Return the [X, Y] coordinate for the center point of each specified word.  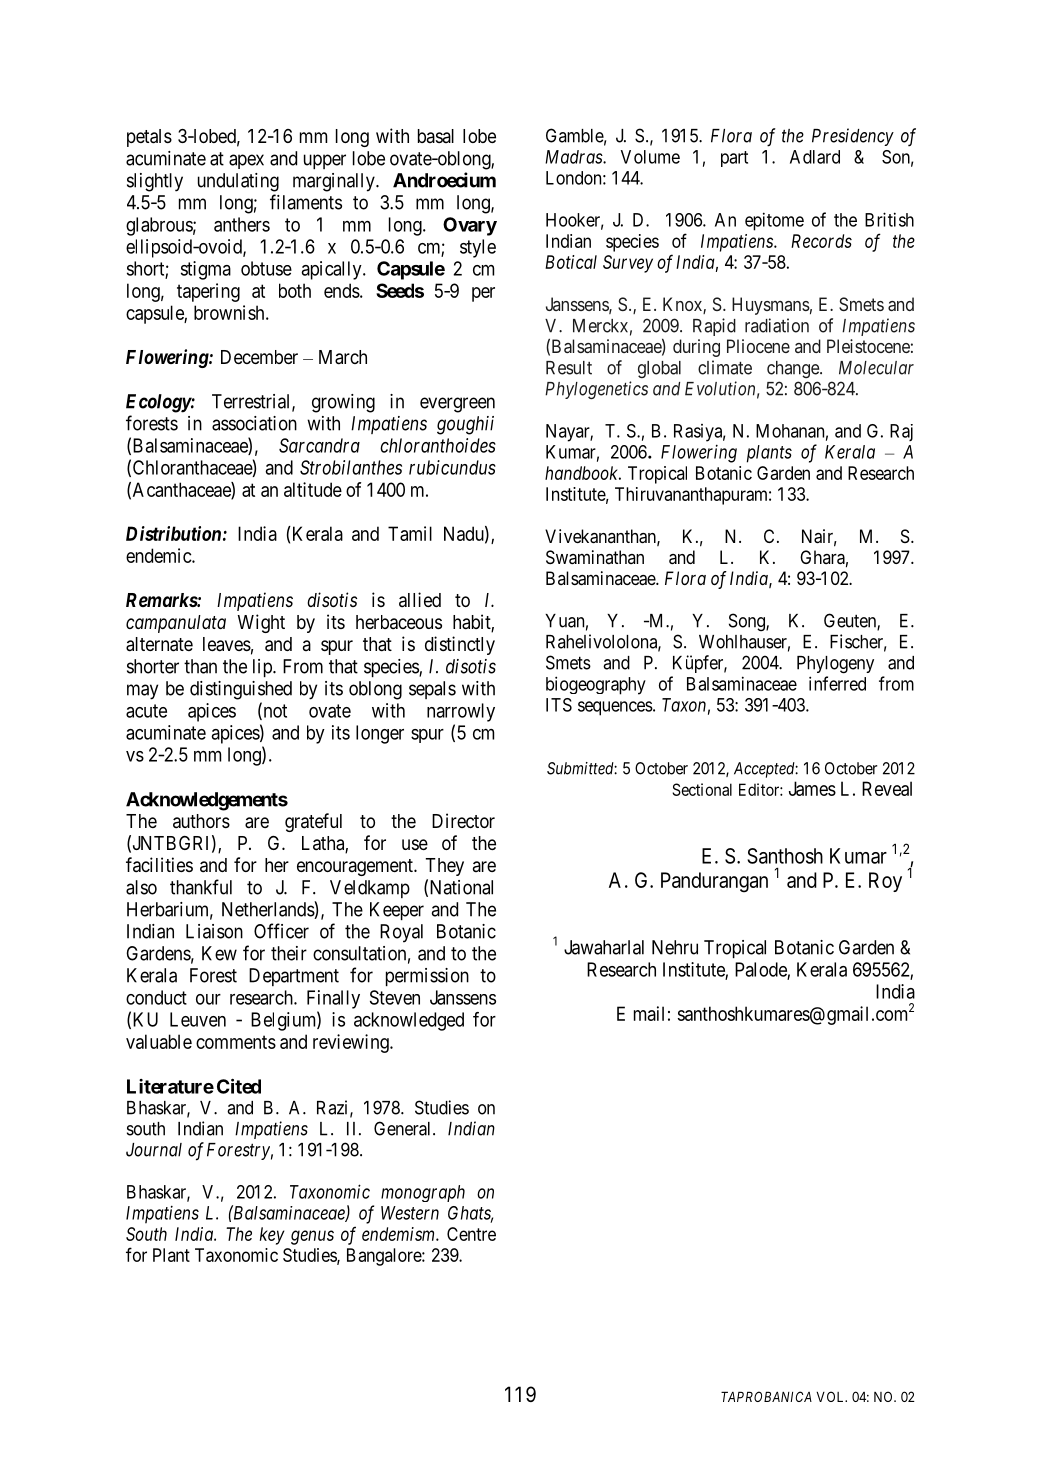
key [272, 1236]
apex [246, 161]
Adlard [815, 157]
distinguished [241, 690]
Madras [574, 157]
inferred [837, 683]
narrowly [461, 712]
